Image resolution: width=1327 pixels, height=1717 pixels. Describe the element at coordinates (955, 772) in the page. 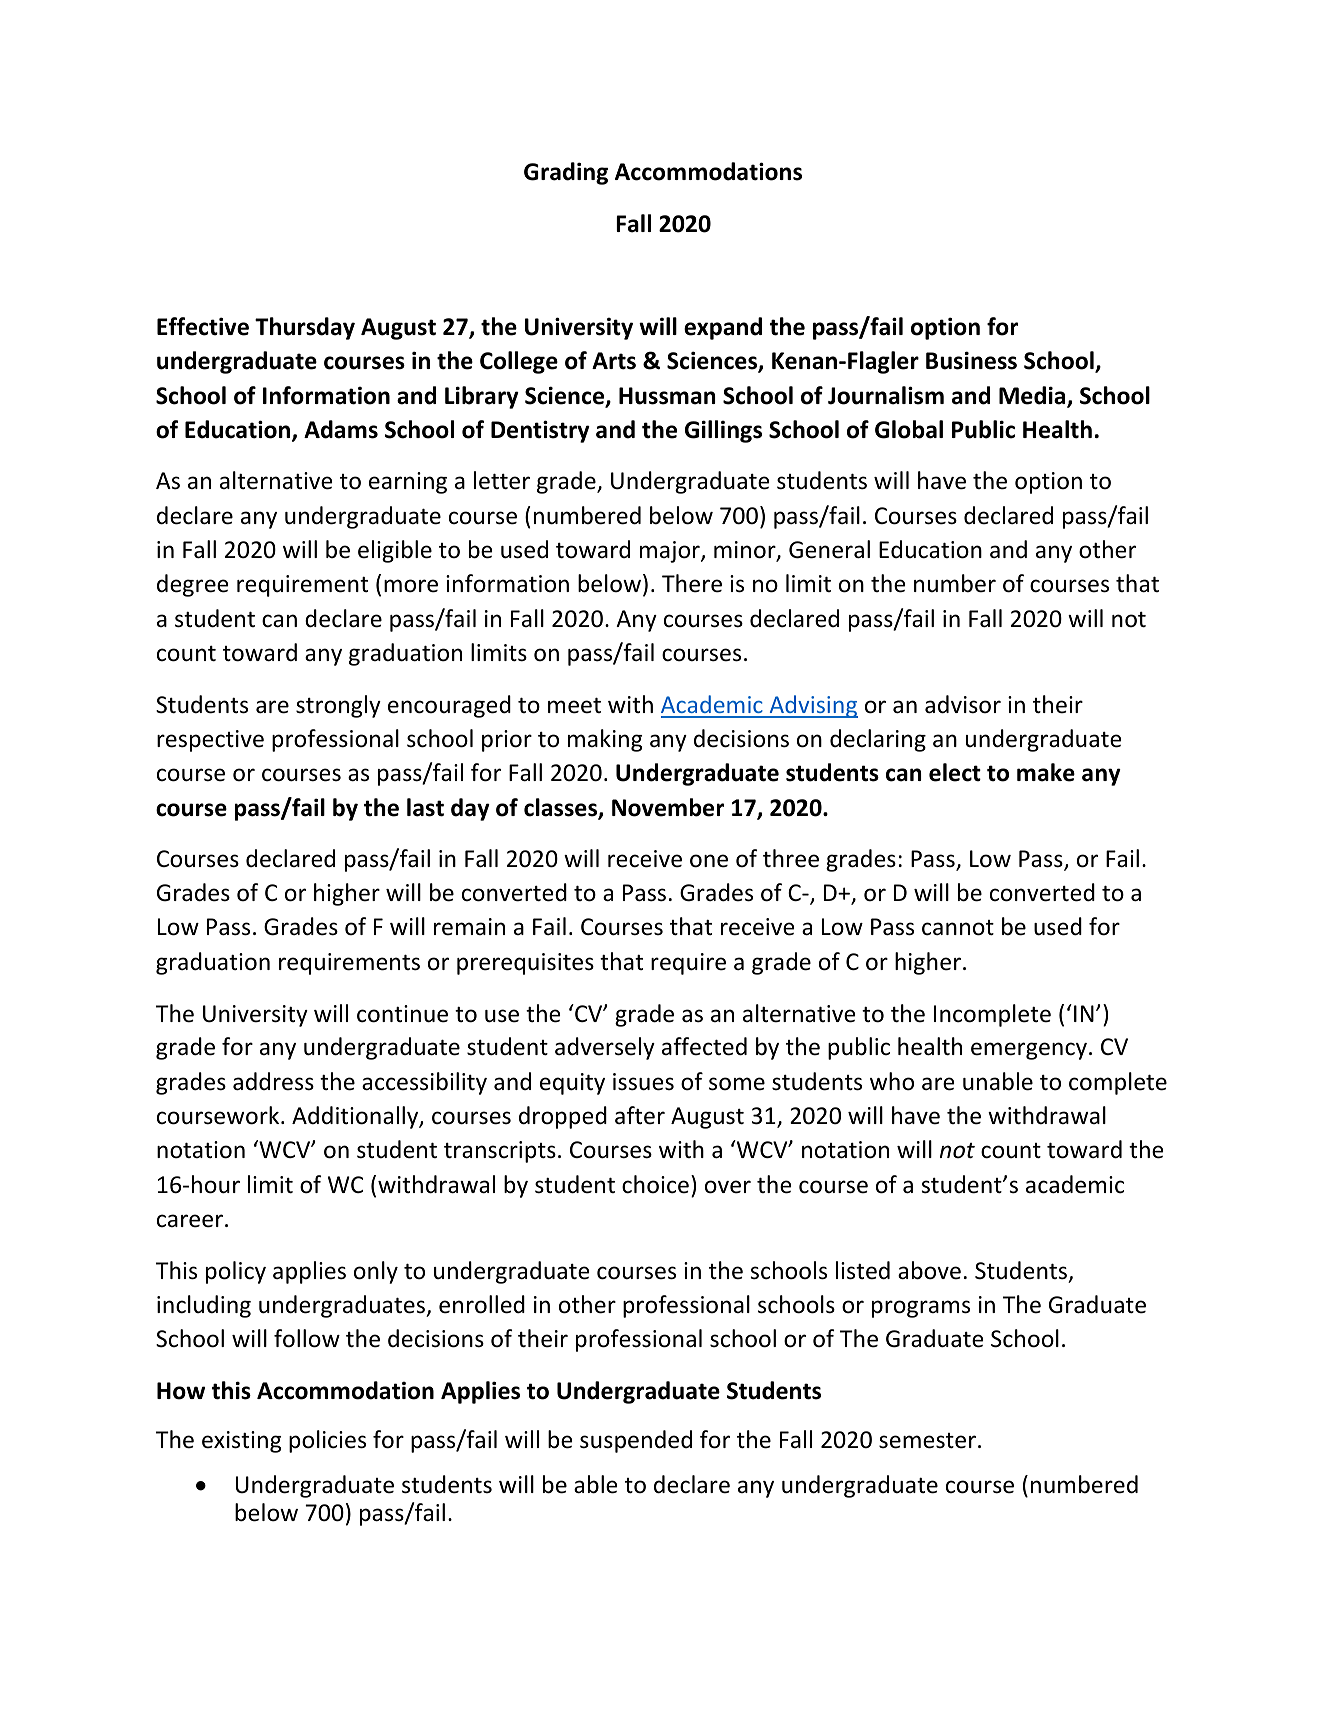

I see `elect` at that location.
